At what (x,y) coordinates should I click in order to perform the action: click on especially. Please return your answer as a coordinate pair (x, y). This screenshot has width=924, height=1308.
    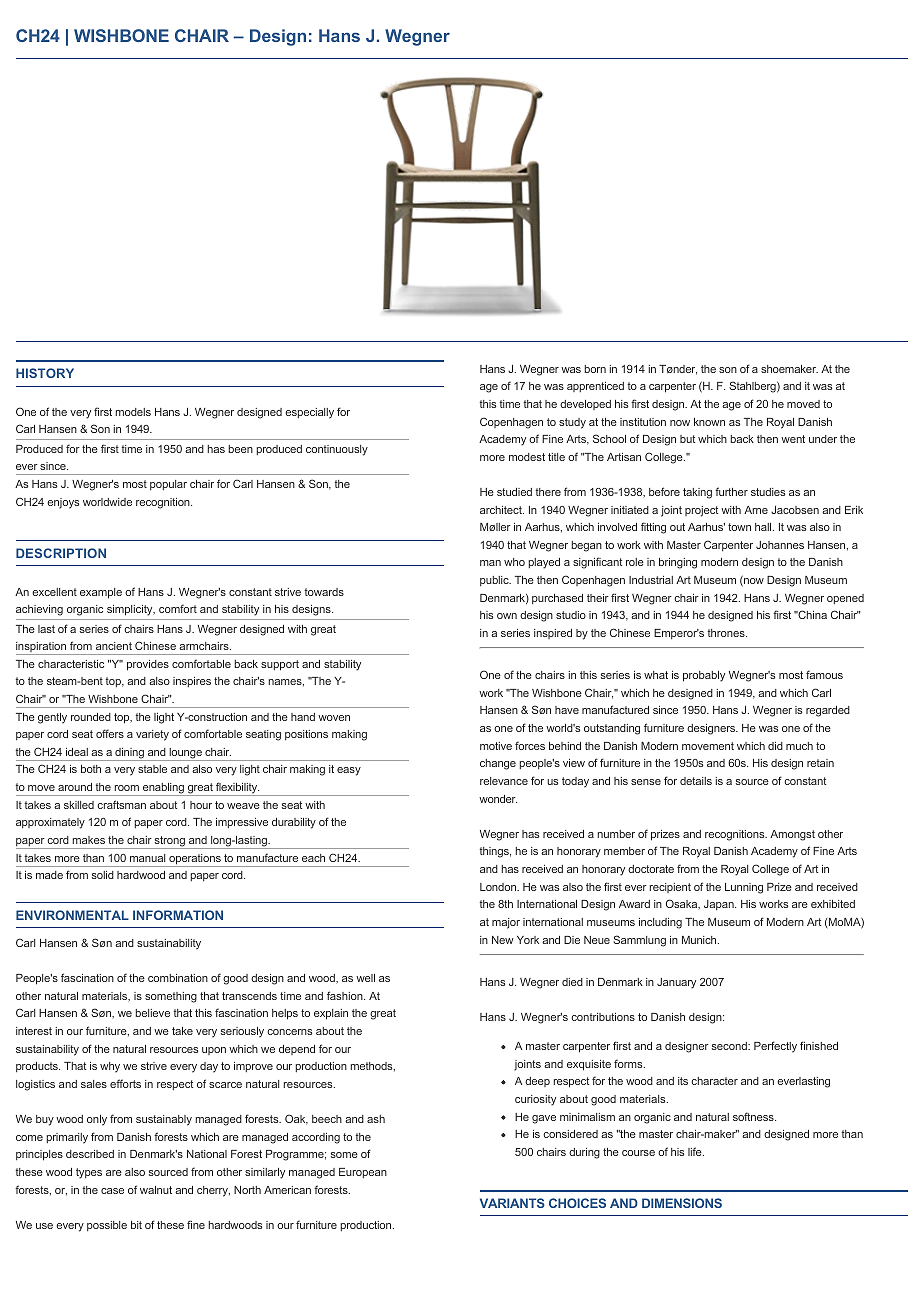
    Looking at the image, I should click on (309, 413).
